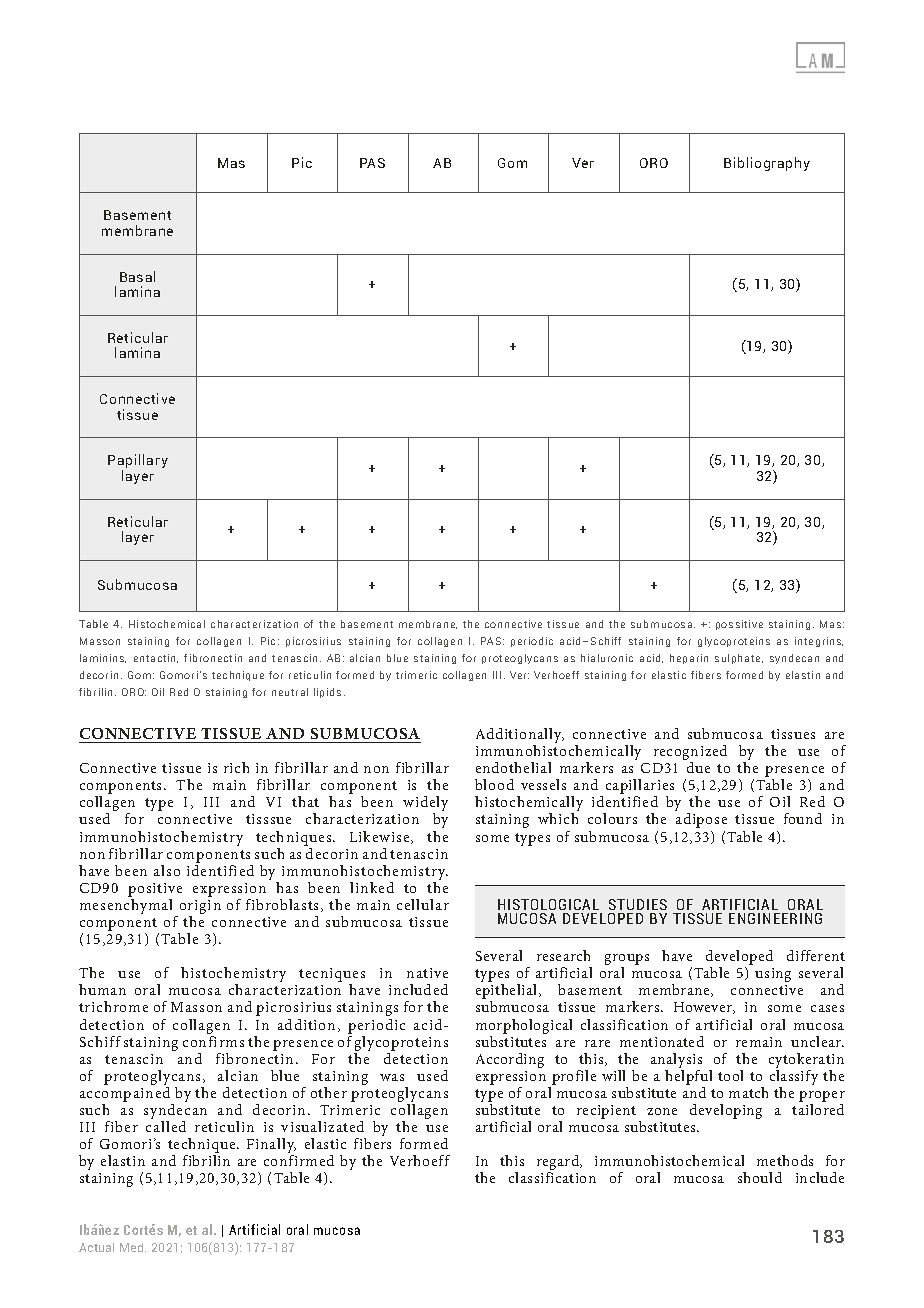 The height and width of the document is (1308, 924). Describe the element at coordinates (559, 1164) in the document. I see `regard` at that location.
